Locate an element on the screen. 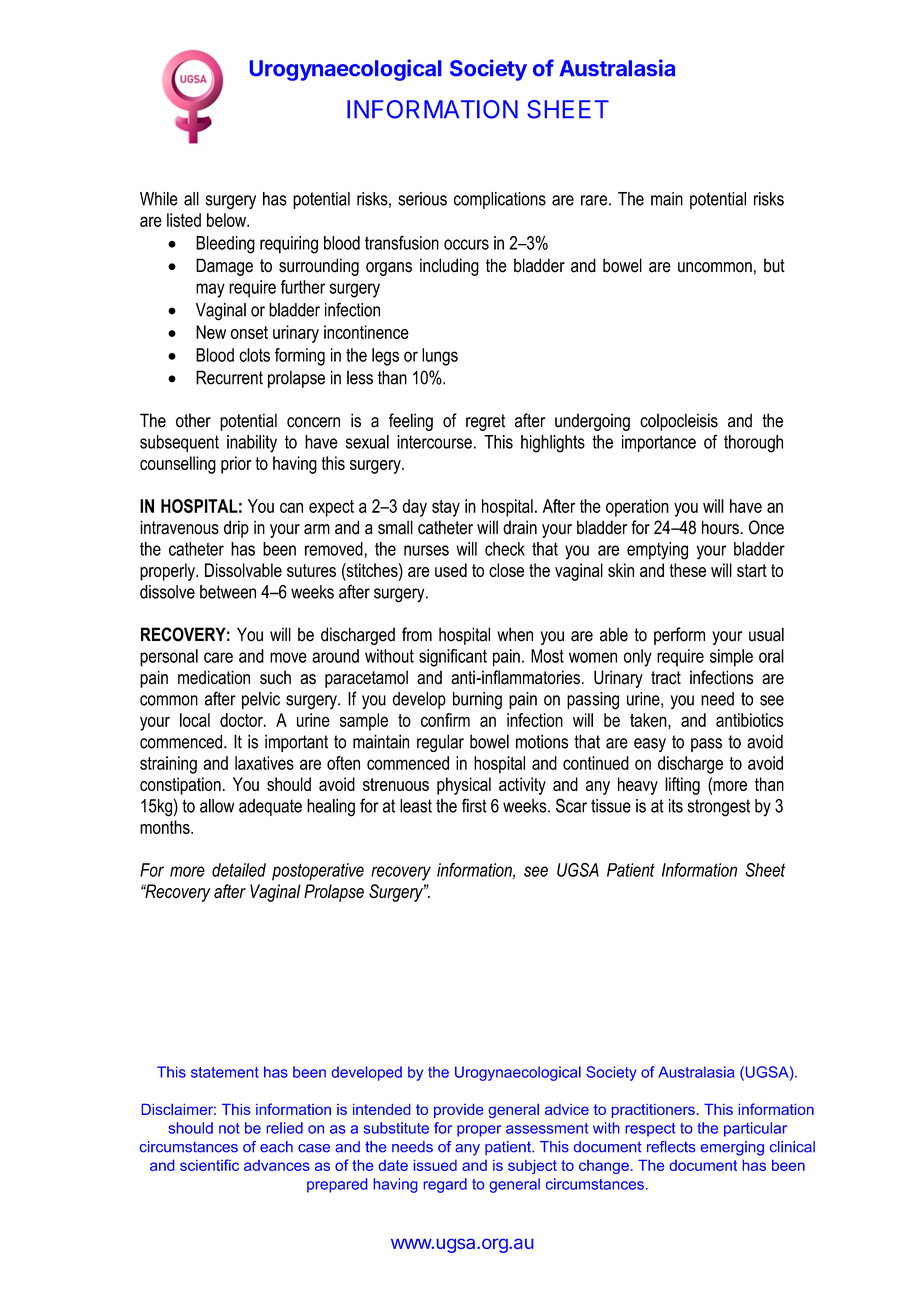 The width and height of the screenshot is (924, 1309). simple is located at coordinates (731, 658).
